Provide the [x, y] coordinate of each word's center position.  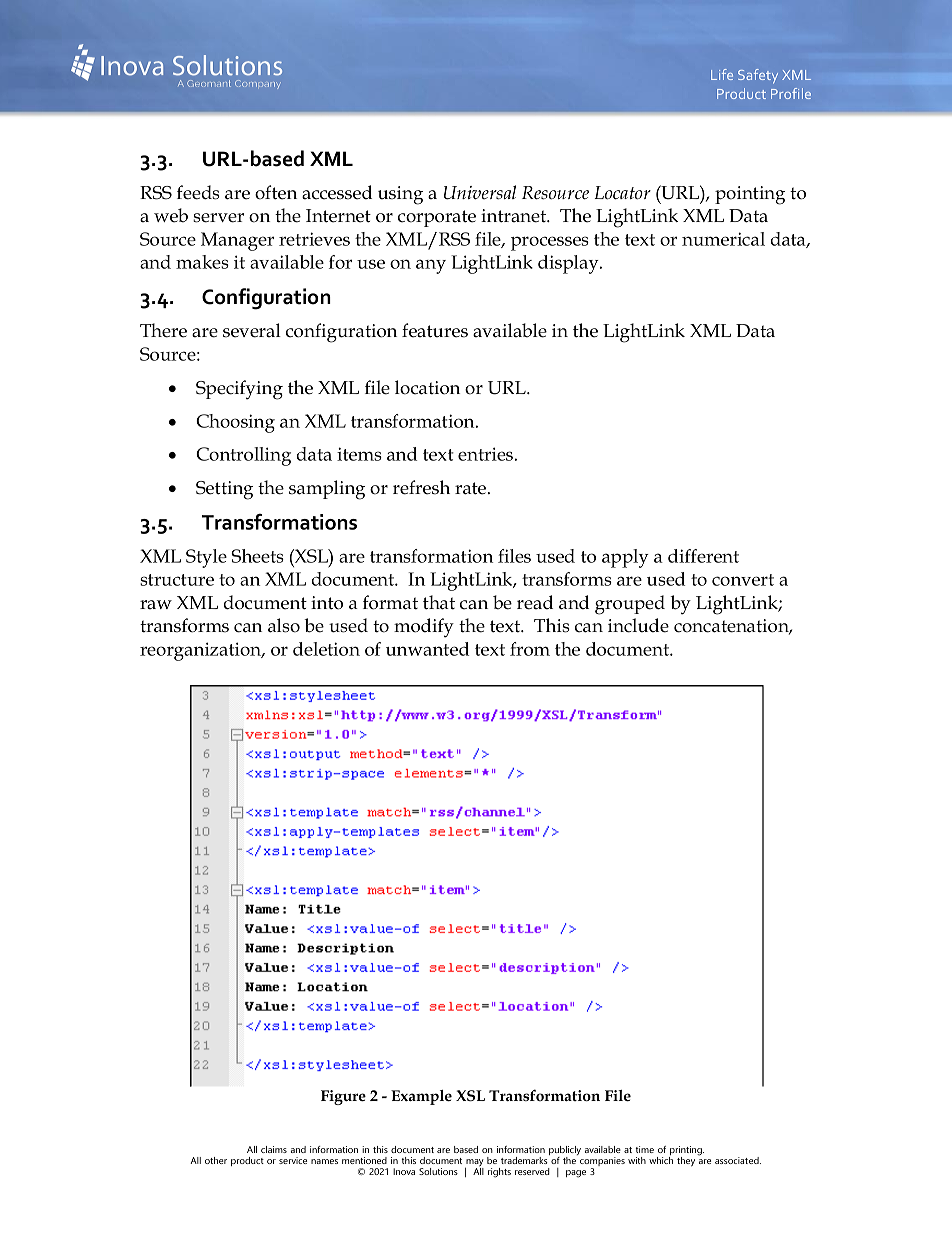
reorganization [202, 651]
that [439, 602]
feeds [198, 192]
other [216, 1160]
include [638, 625]
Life [722, 74]
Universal [480, 192]
